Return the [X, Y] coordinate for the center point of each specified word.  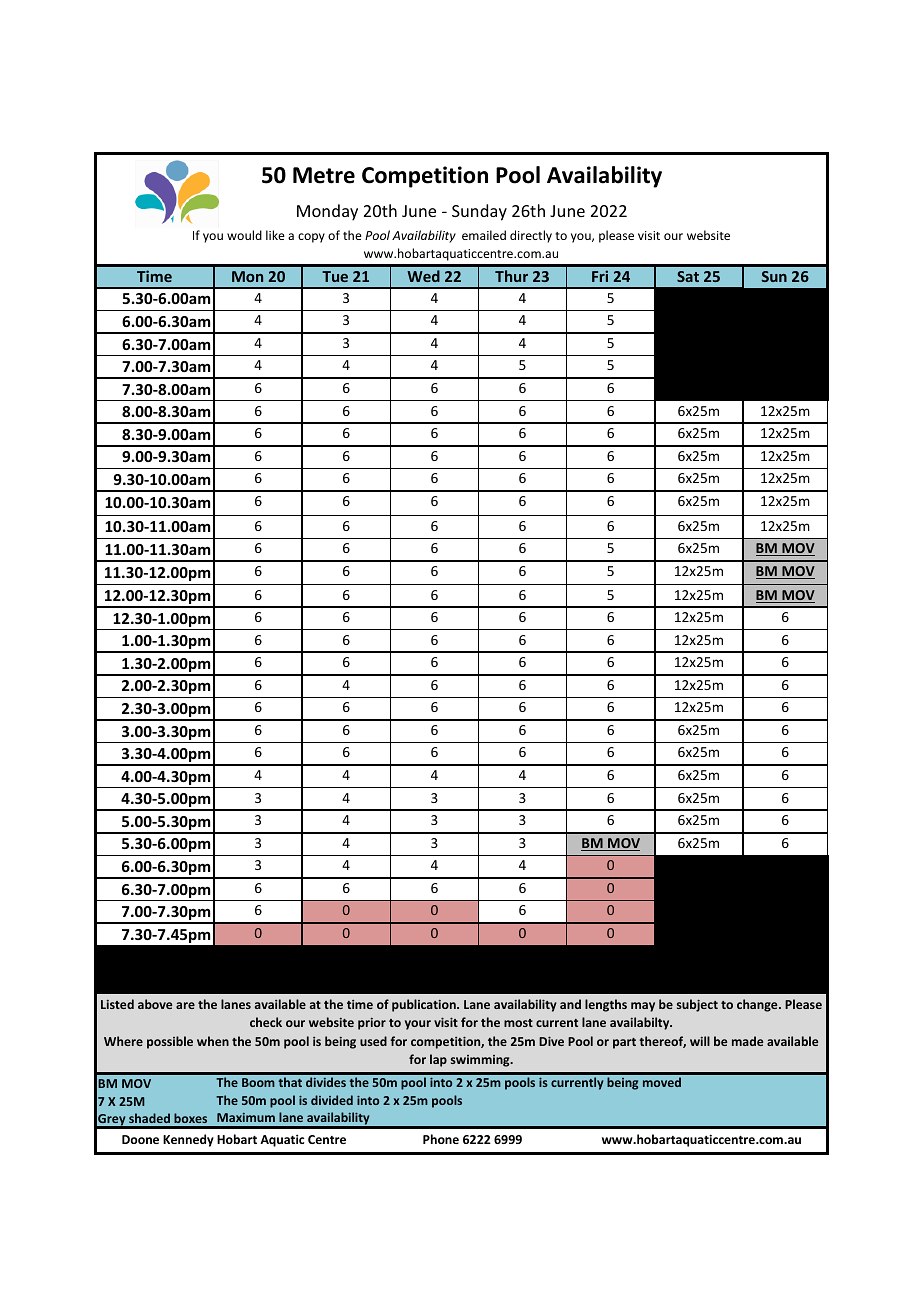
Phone [441, 1139]
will [700, 1041]
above [155, 1004]
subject [697, 1005]
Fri [600, 276]
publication [425, 1005]
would [244, 235]
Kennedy [188, 1140]
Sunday [479, 212]
